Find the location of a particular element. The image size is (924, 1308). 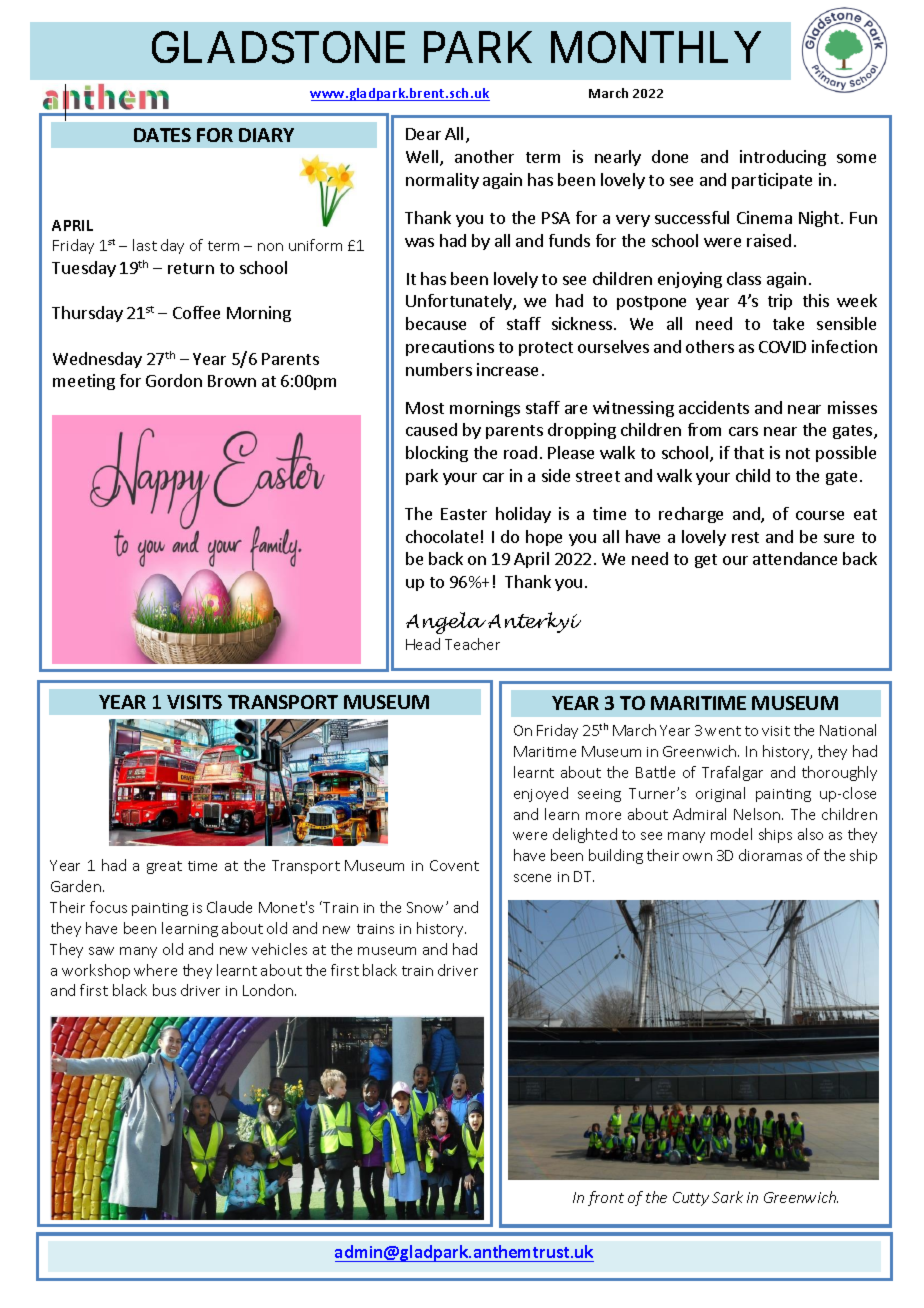

introducing is located at coordinates (783, 158).
